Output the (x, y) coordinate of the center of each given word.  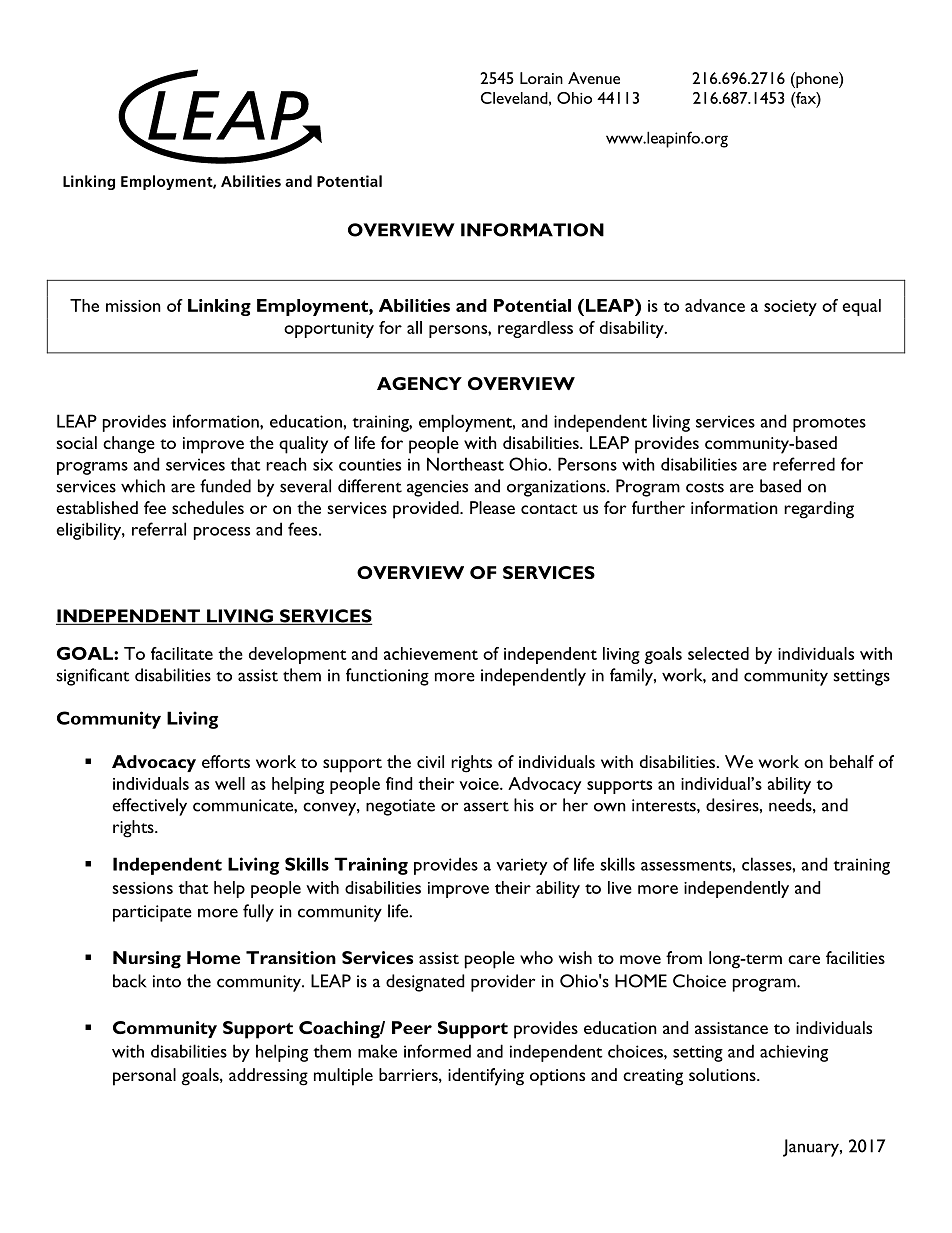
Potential (532, 305)
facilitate (182, 653)
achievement (431, 653)
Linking (219, 307)
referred (804, 464)
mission (133, 306)
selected (718, 653)
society (790, 308)
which (143, 486)
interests (665, 805)
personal (144, 1077)
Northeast (465, 464)
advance (715, 305)
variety (521, 866)
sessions (142, 888)
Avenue (594, 78)
